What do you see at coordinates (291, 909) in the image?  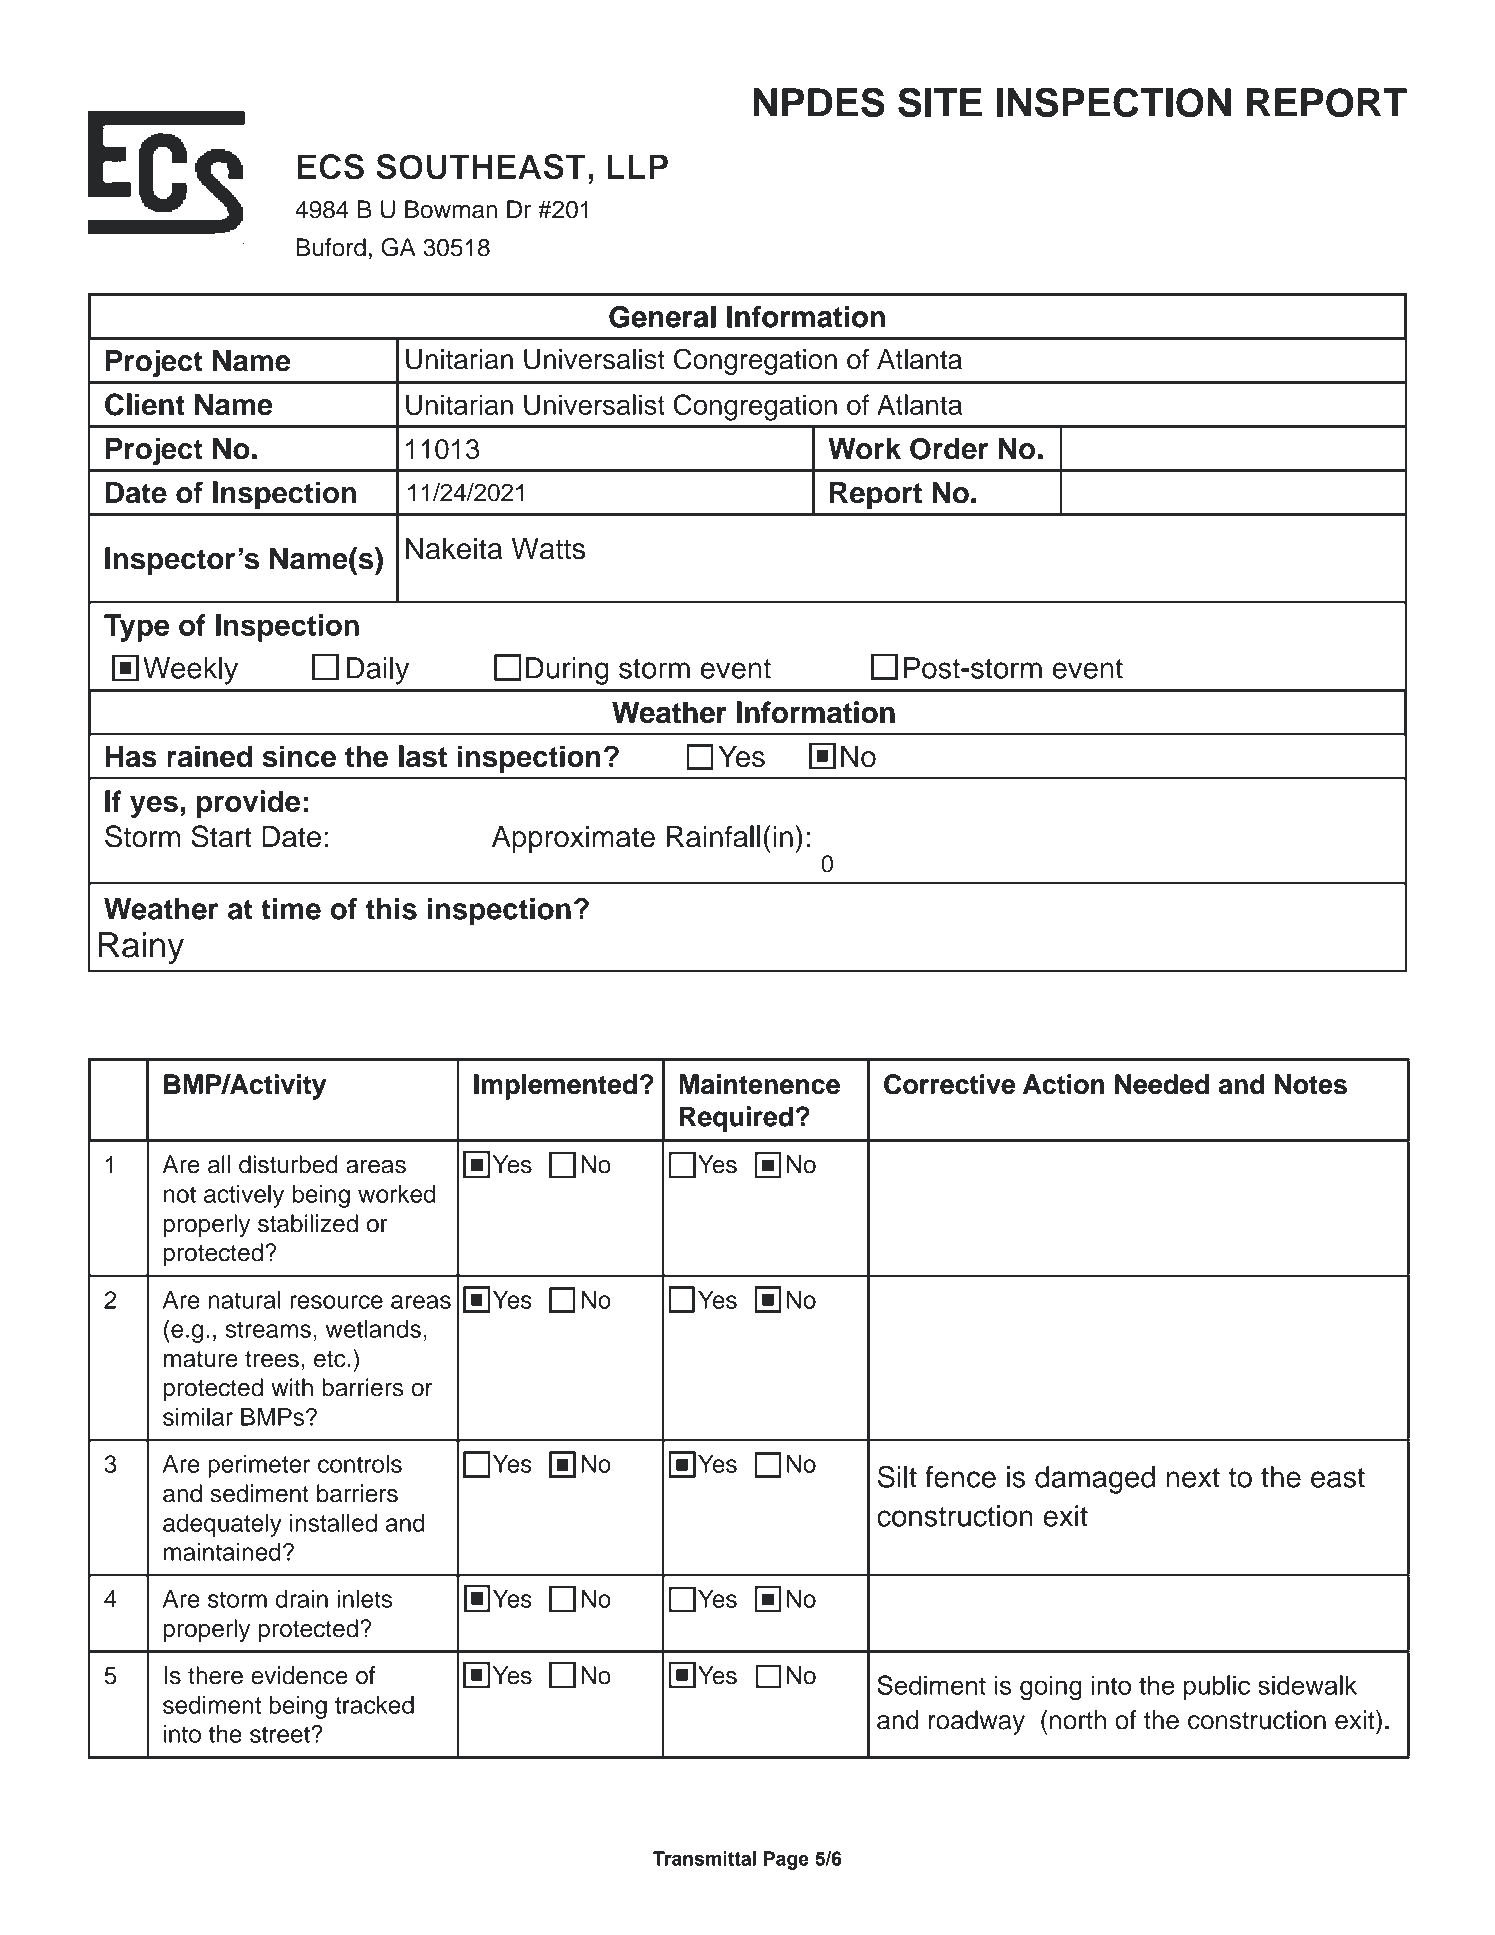 I see `time` at bounding box center [291, 909].
